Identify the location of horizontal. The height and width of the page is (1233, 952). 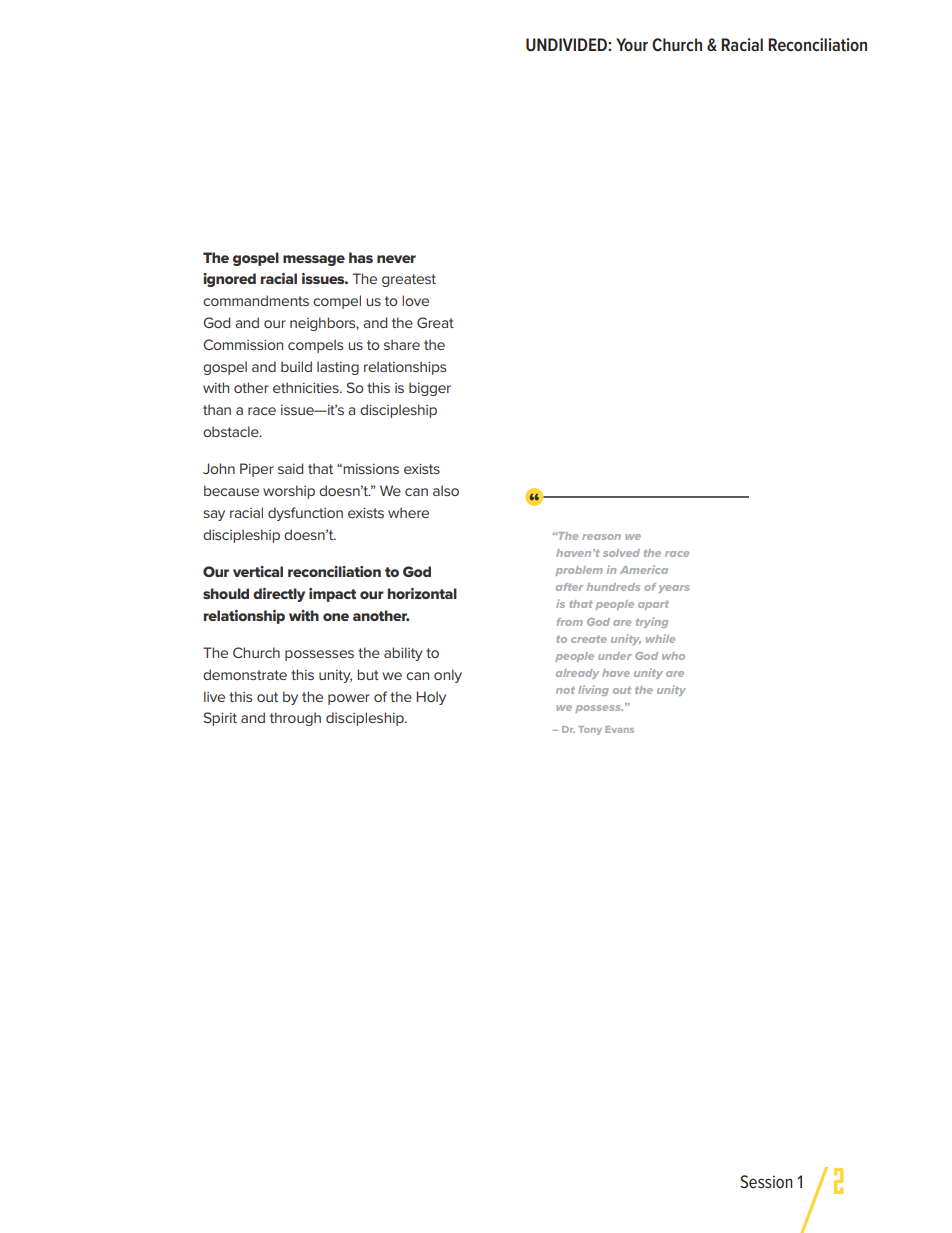
(422, 593).
